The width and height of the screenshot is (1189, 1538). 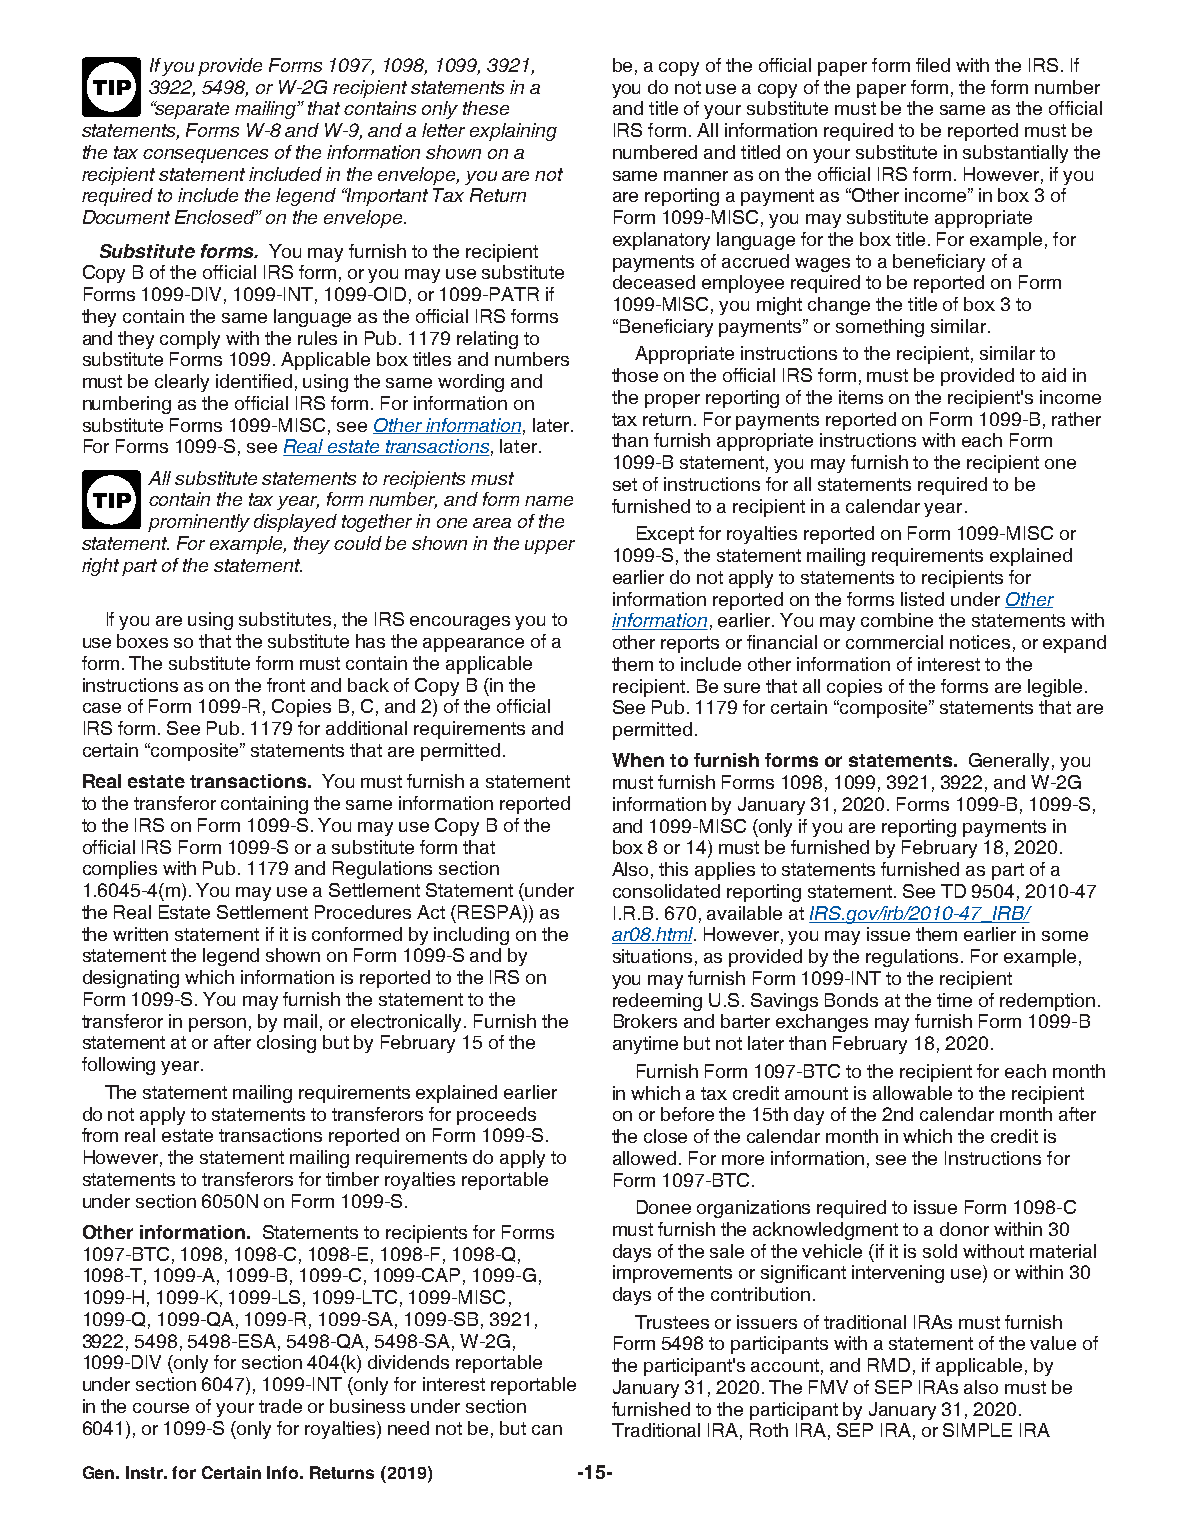 I want to click on When, so click(x=638, y=760).
